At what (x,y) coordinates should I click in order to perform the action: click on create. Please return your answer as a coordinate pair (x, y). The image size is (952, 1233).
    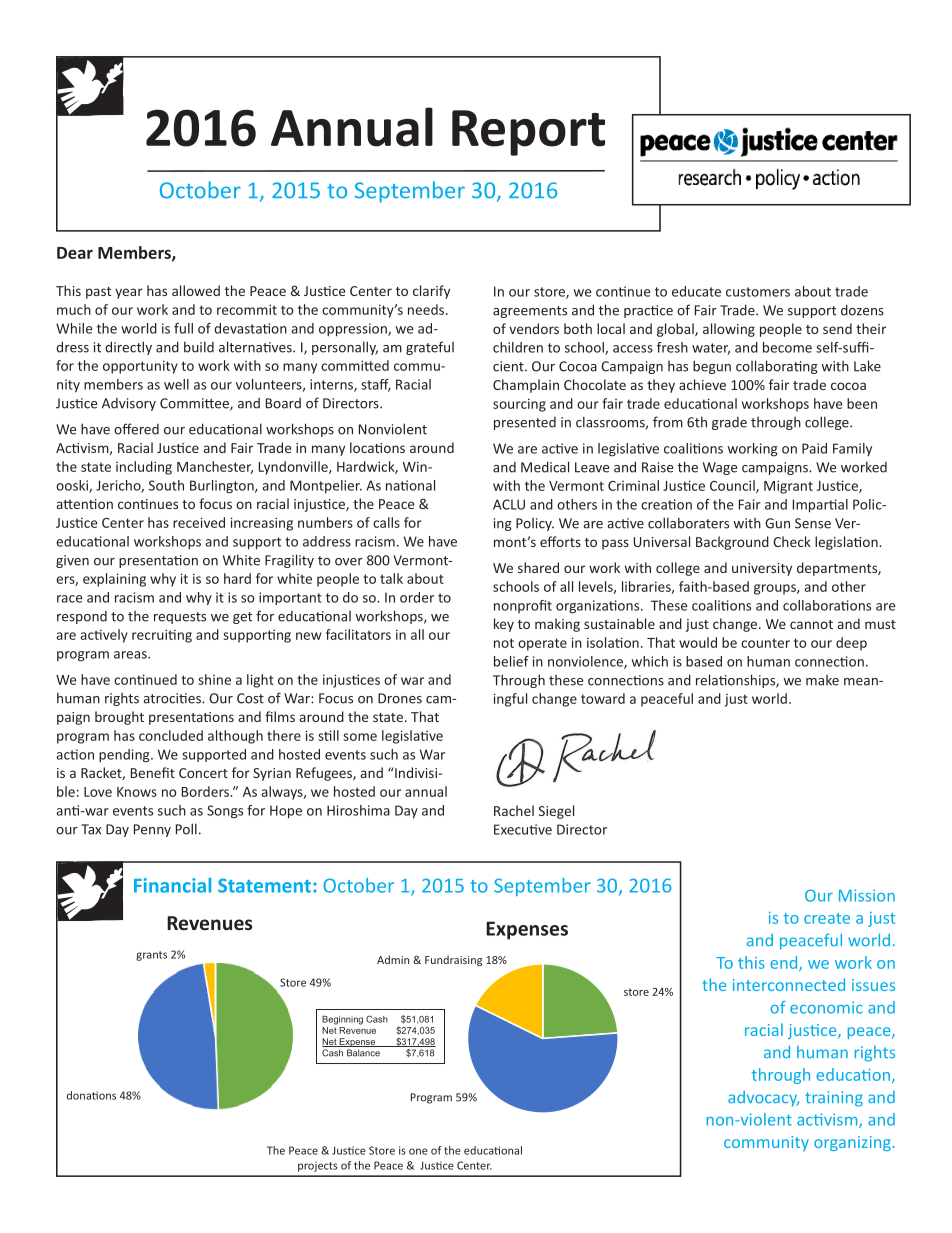
    Looking at the image, I should click on (827, 918).
